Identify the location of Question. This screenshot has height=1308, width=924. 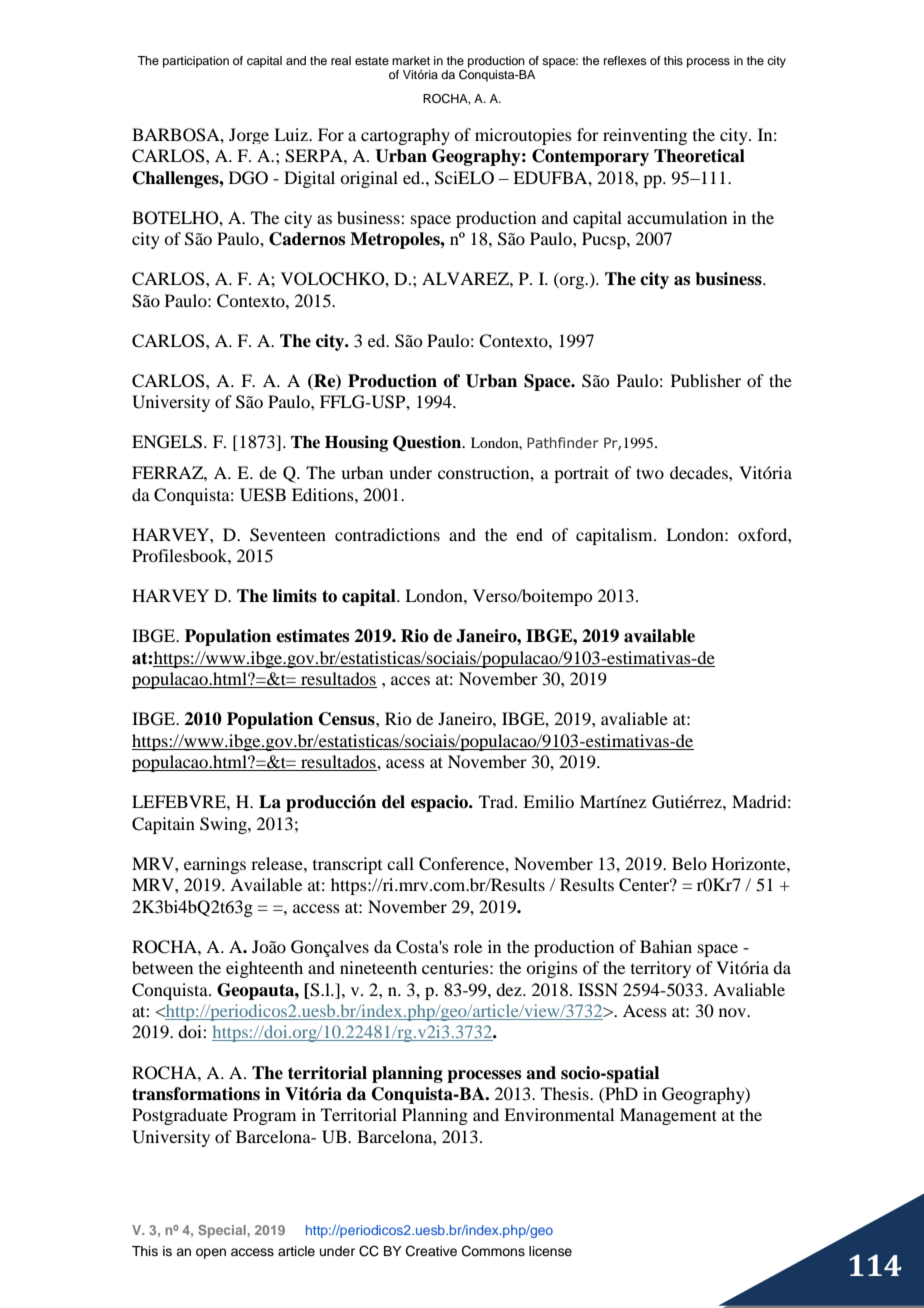
(428, 443).
